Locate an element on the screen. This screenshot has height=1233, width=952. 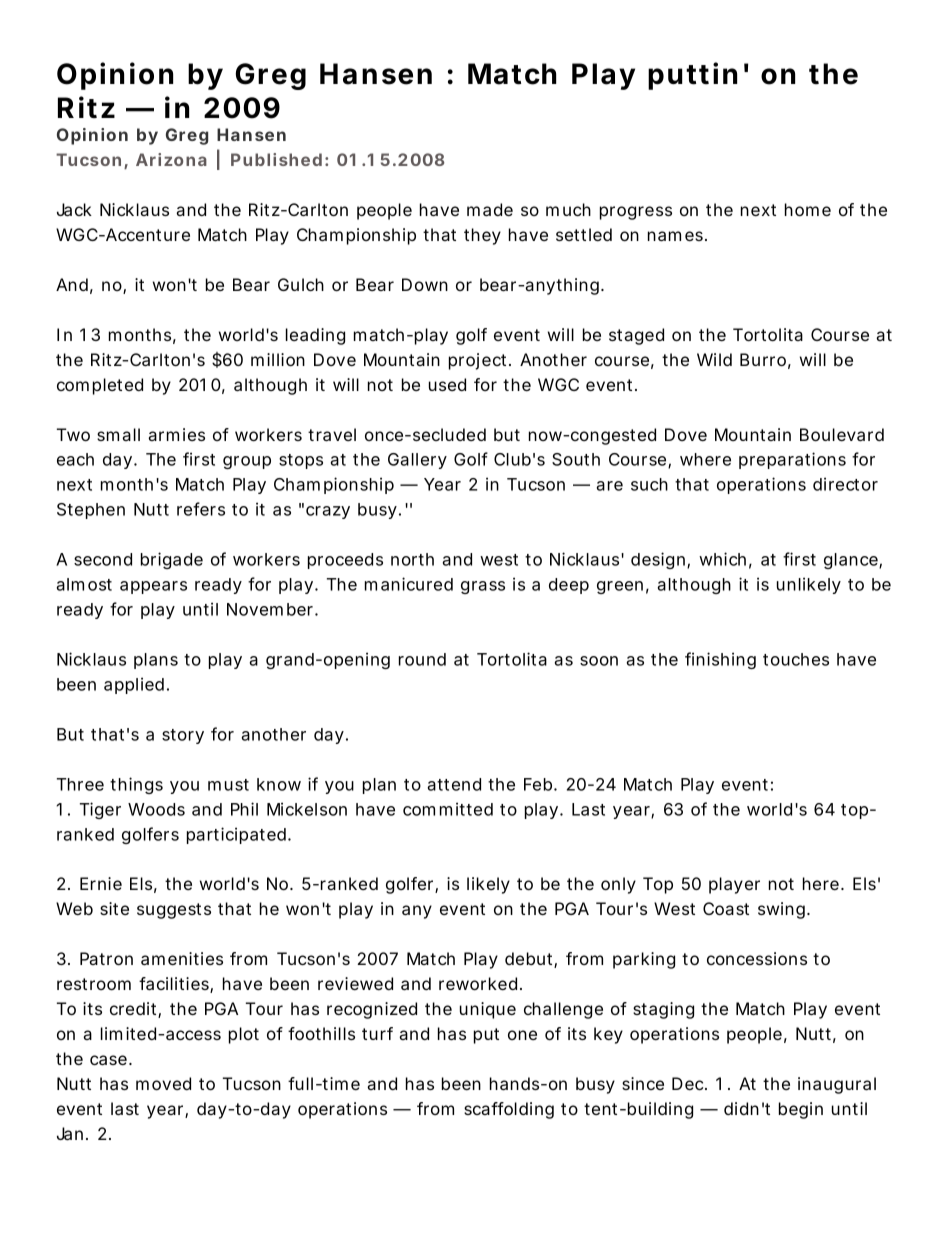
Woods is located at coordinates (156, 809).
